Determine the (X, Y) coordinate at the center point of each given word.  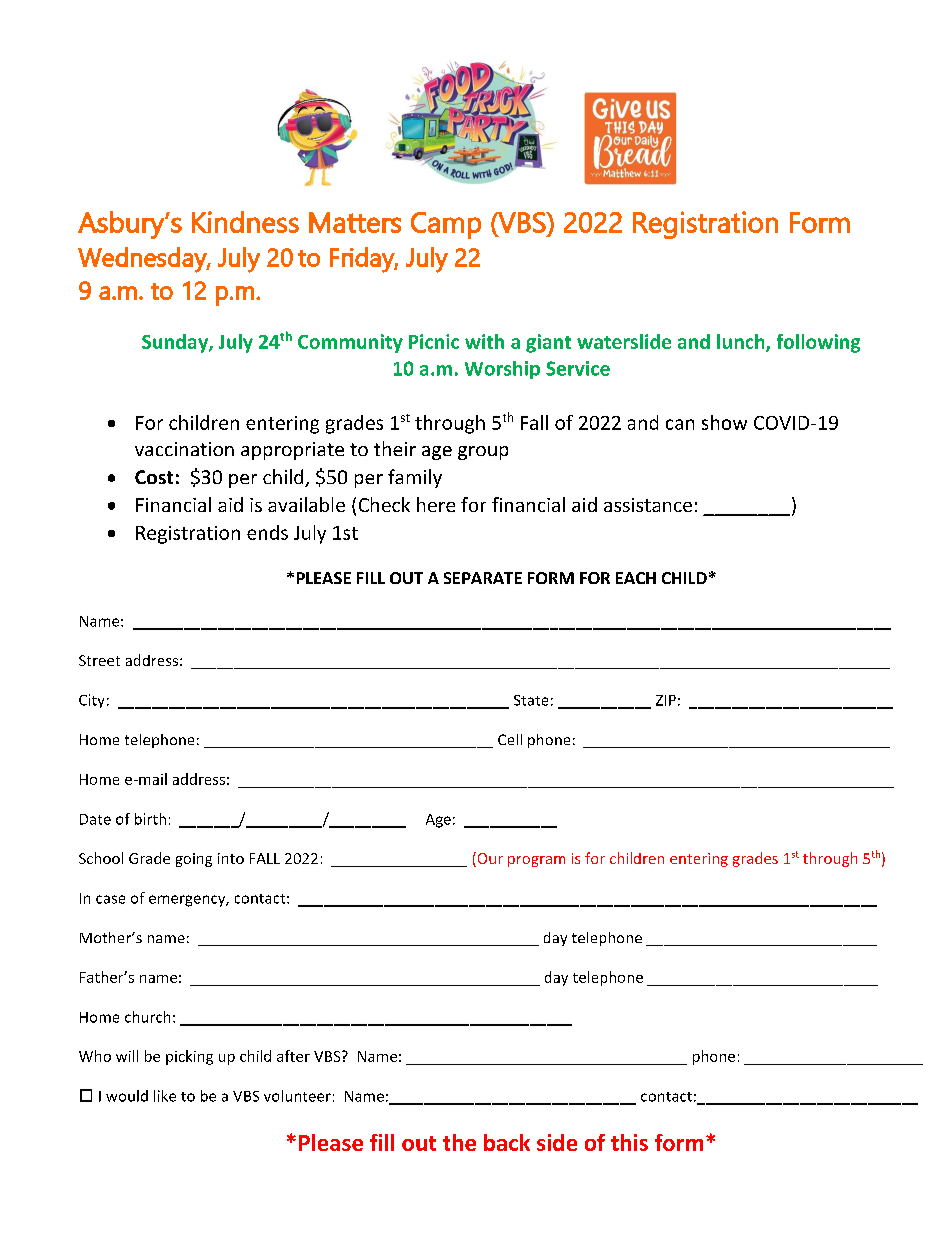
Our (489, 859)
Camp (446, 225)
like (165, 1096)
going (194, 860)
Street (99, 660)
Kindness (245, 222)
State (531, 700)
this (629, 1142)
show (724, 422)
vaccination (184, 449)
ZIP (666, 700)
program (536, 861)
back (507, 1142)
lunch (742, 343)
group (483, 453)
